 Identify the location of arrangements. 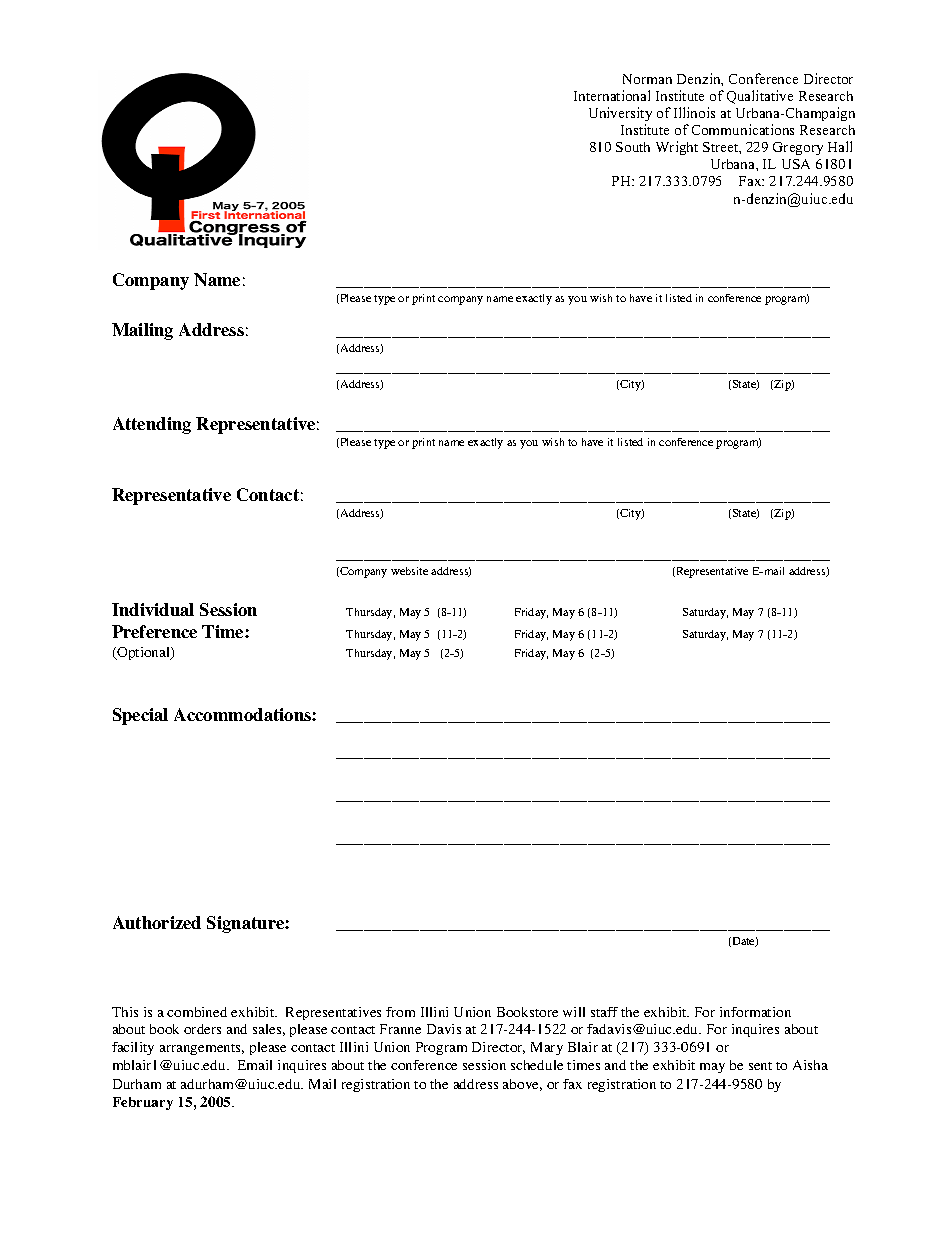
(202, 1049).
